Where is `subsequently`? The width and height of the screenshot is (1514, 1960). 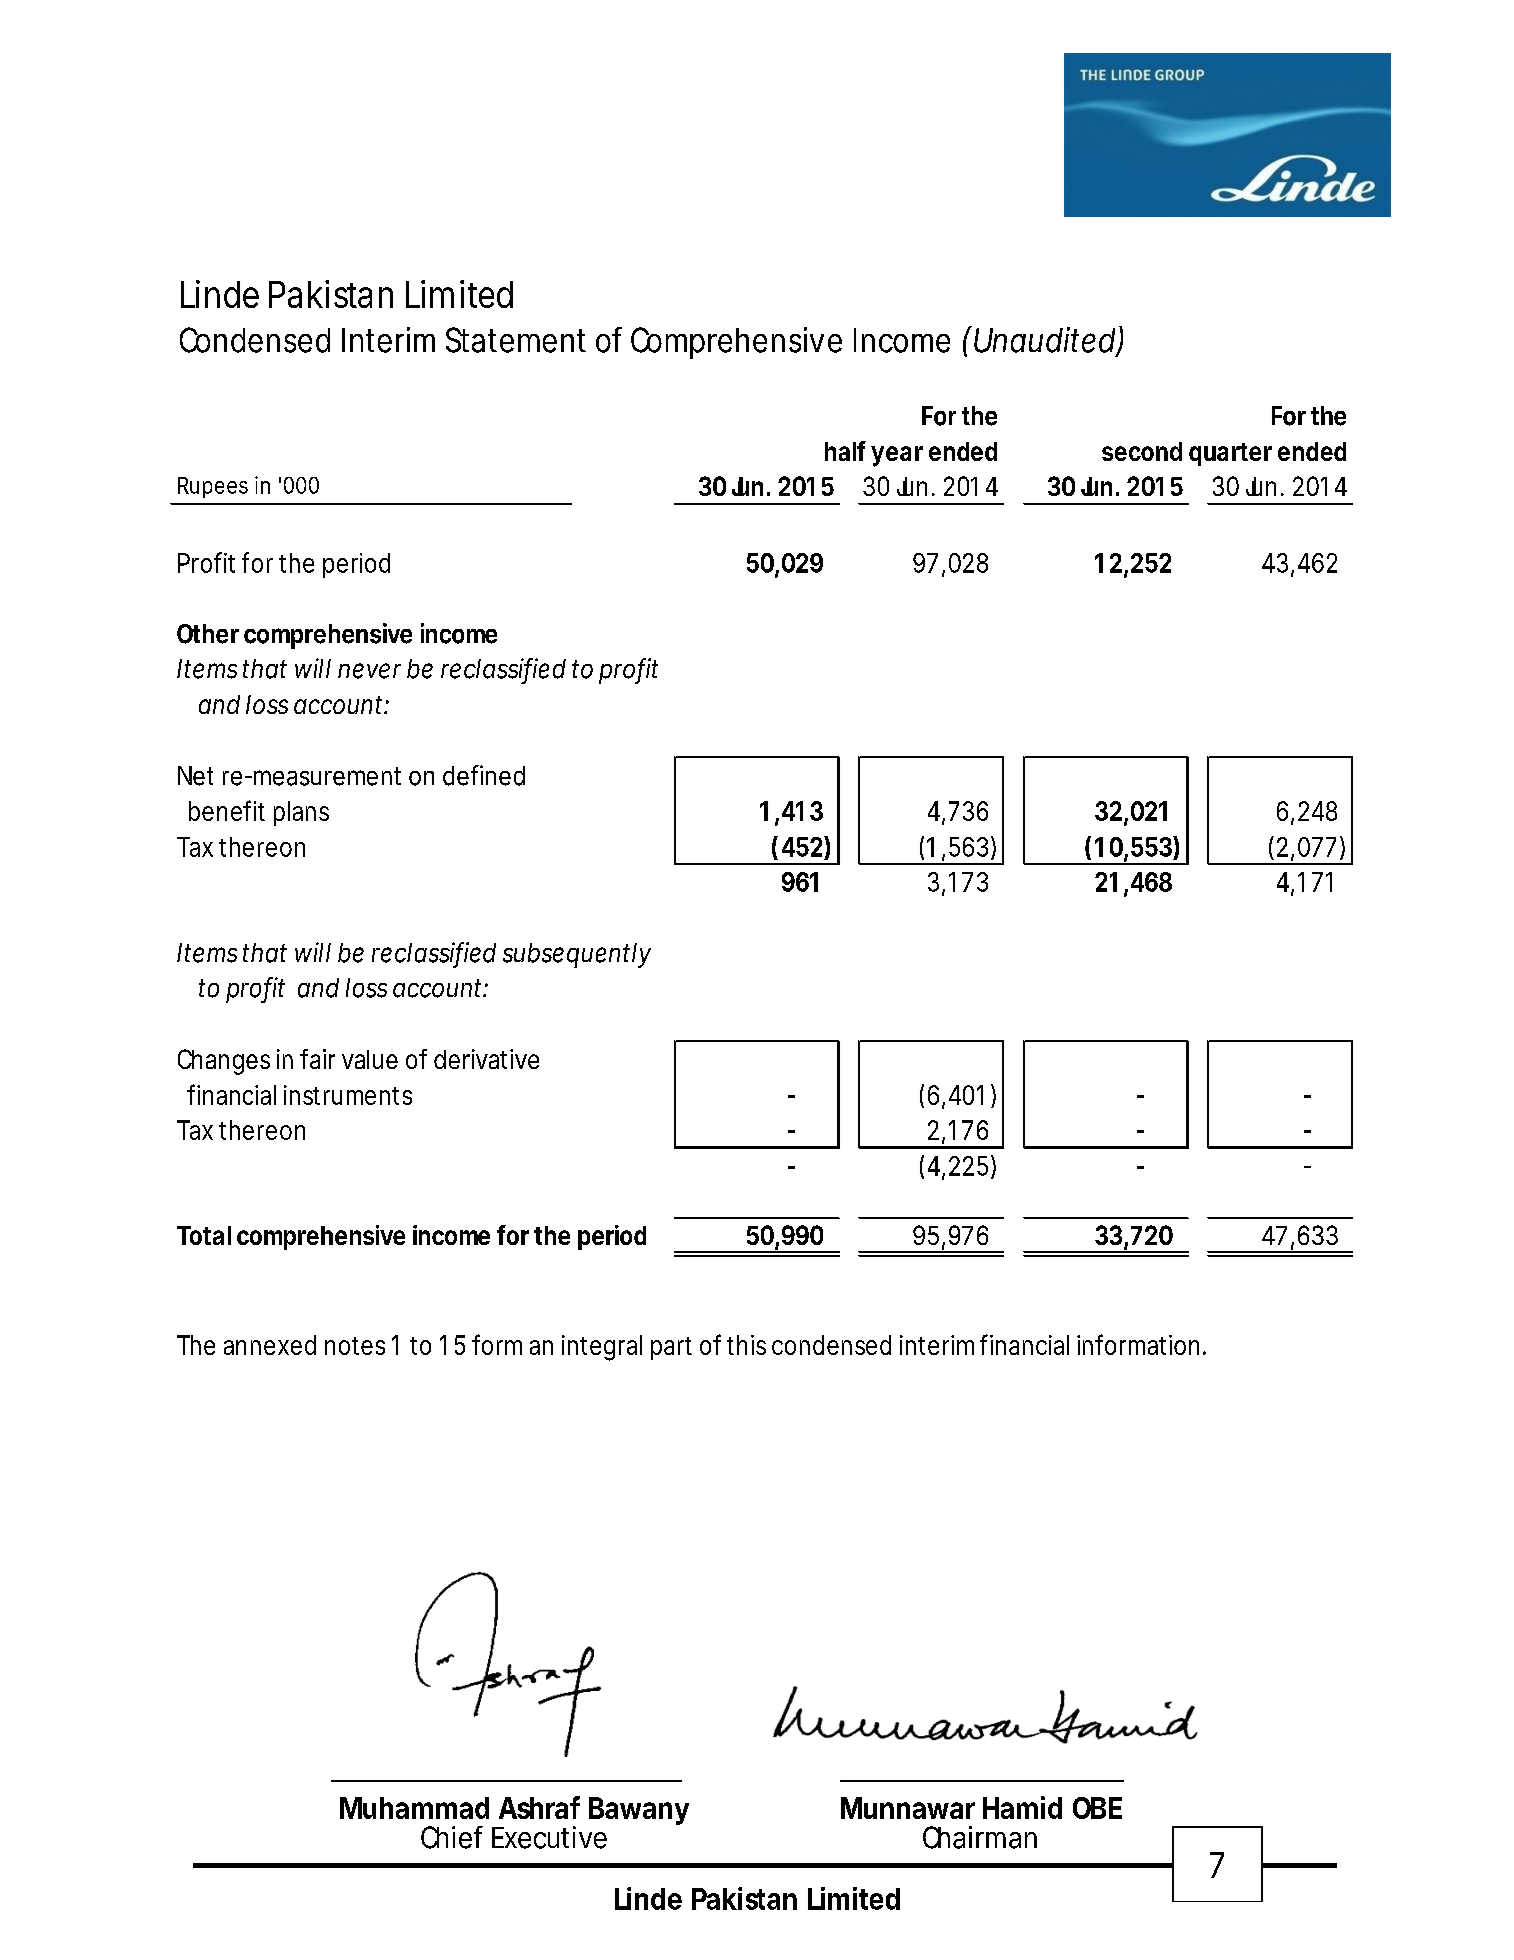
subsequently is located at coordinates (577, 955).
